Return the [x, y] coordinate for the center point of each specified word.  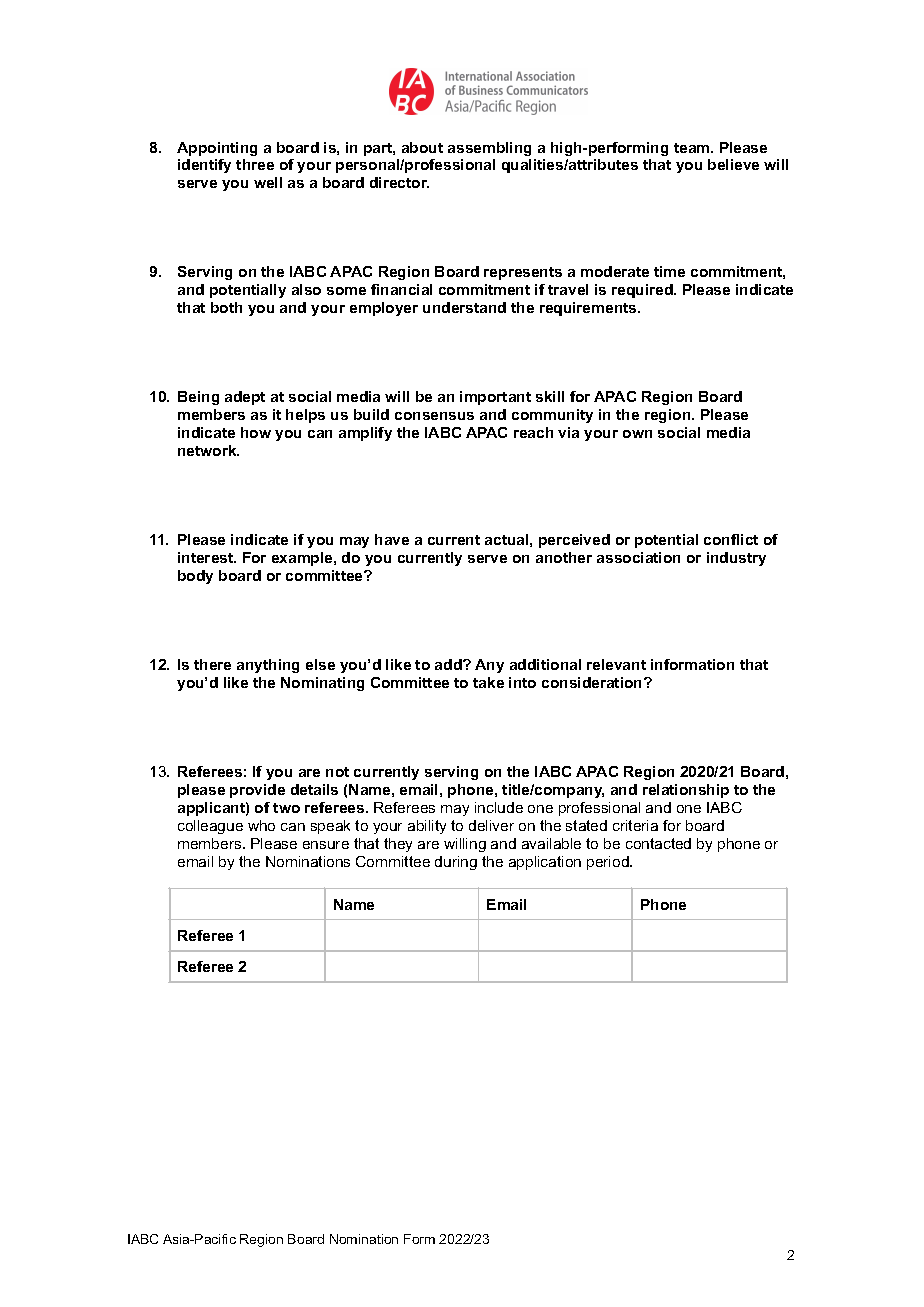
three [255, 164]
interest [207, 557]
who [261, 825]
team [693, 148]
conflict [731, 539]
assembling [489, 149]
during [456, 863]
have [392, 539]
